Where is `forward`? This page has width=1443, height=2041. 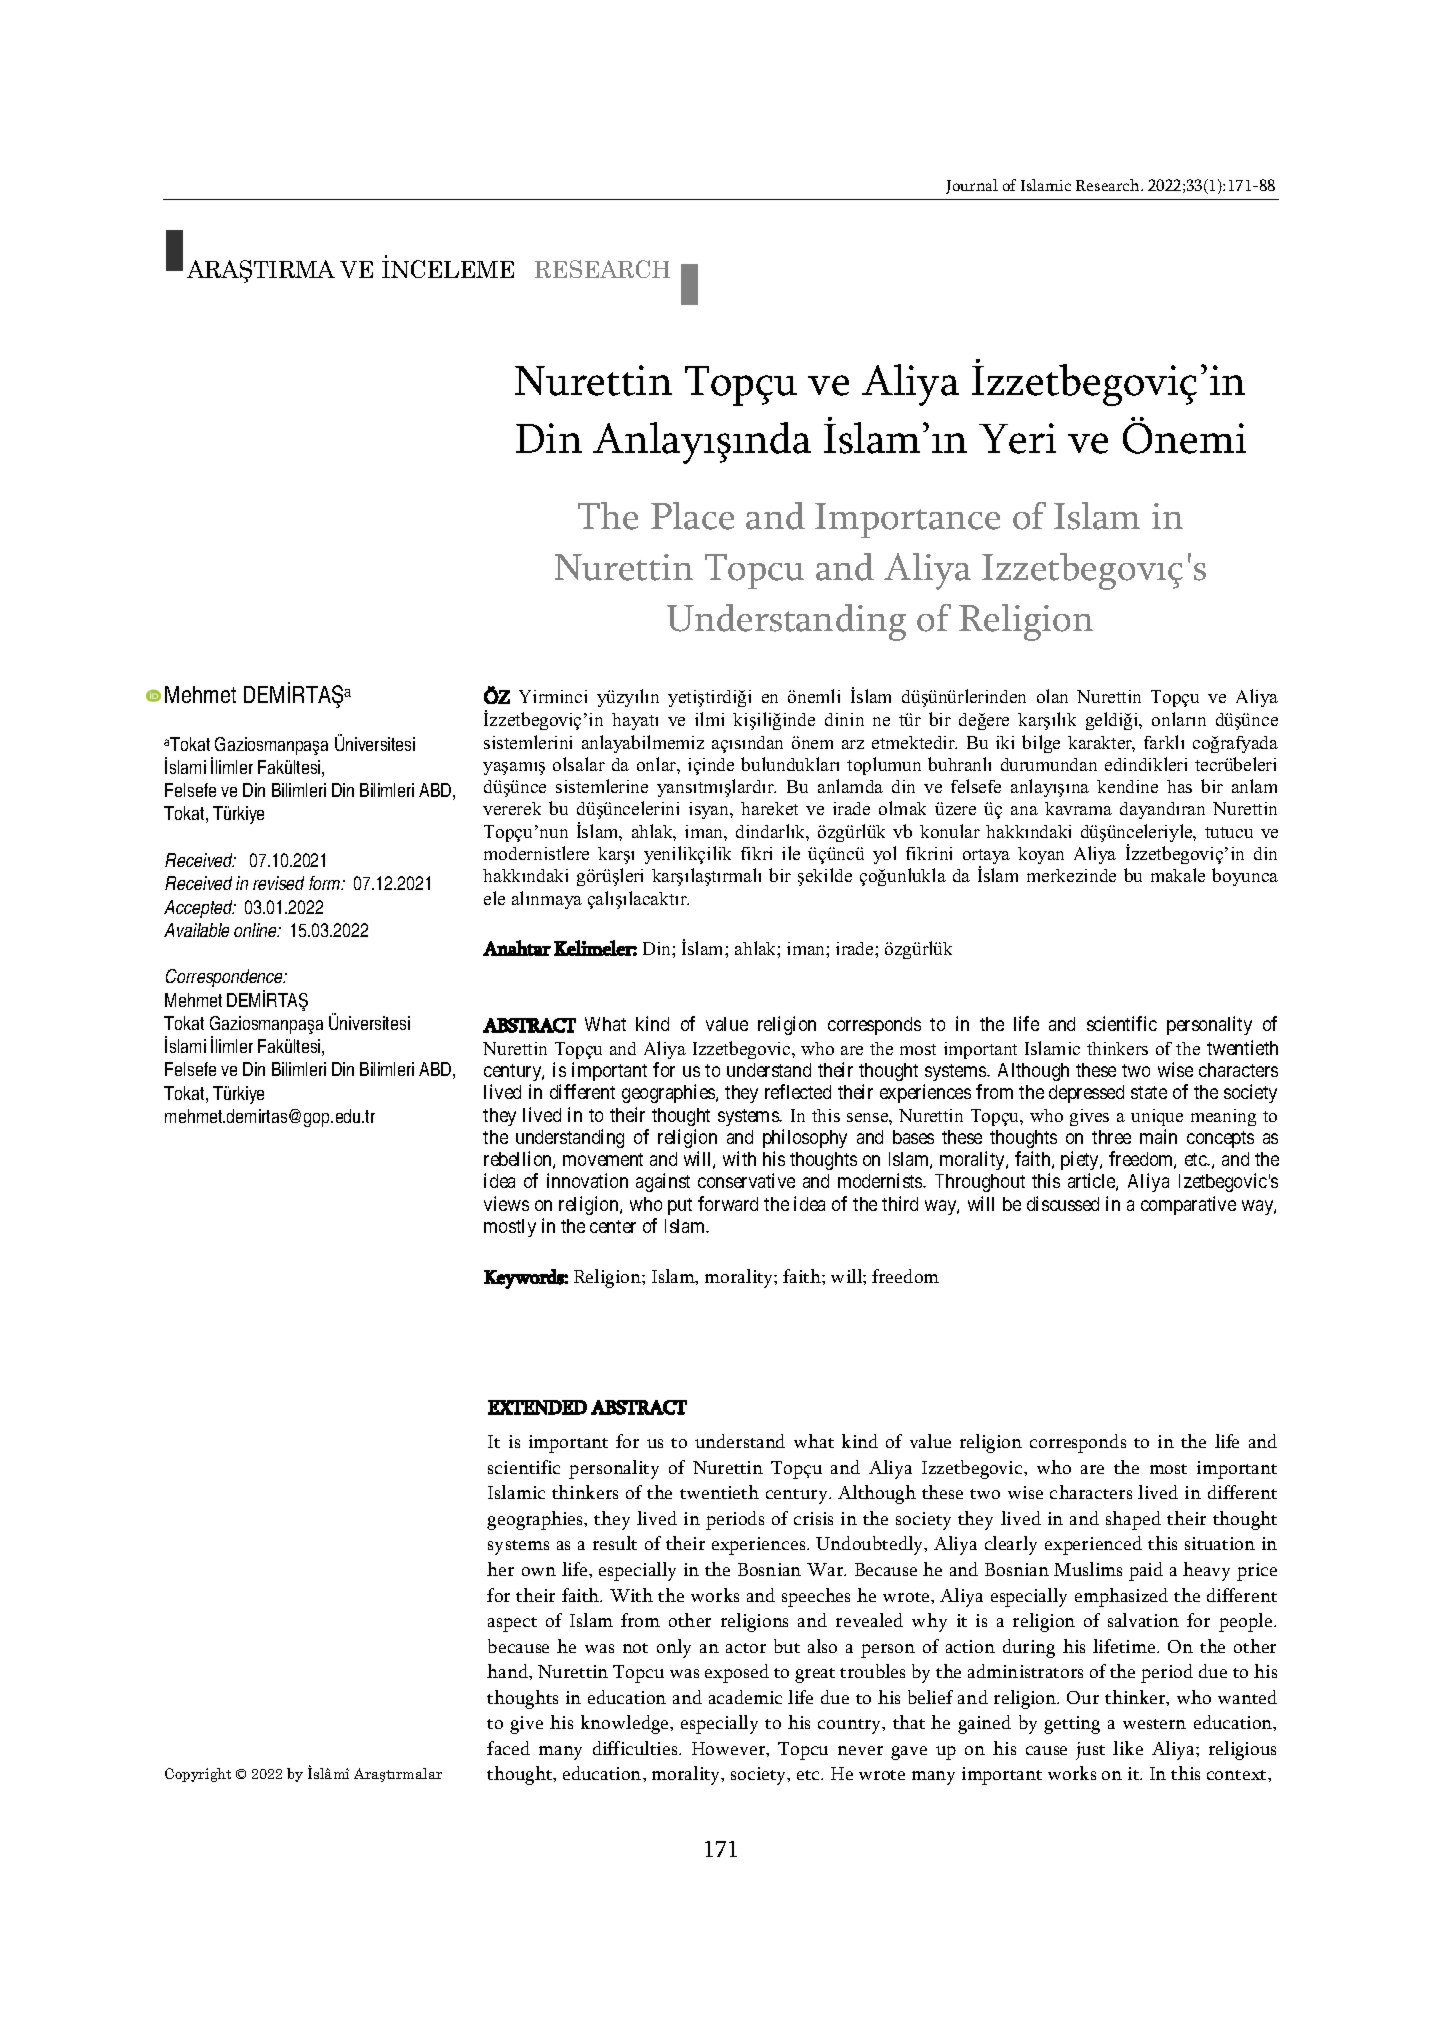
forward is located at coordinates (728, 1203).
